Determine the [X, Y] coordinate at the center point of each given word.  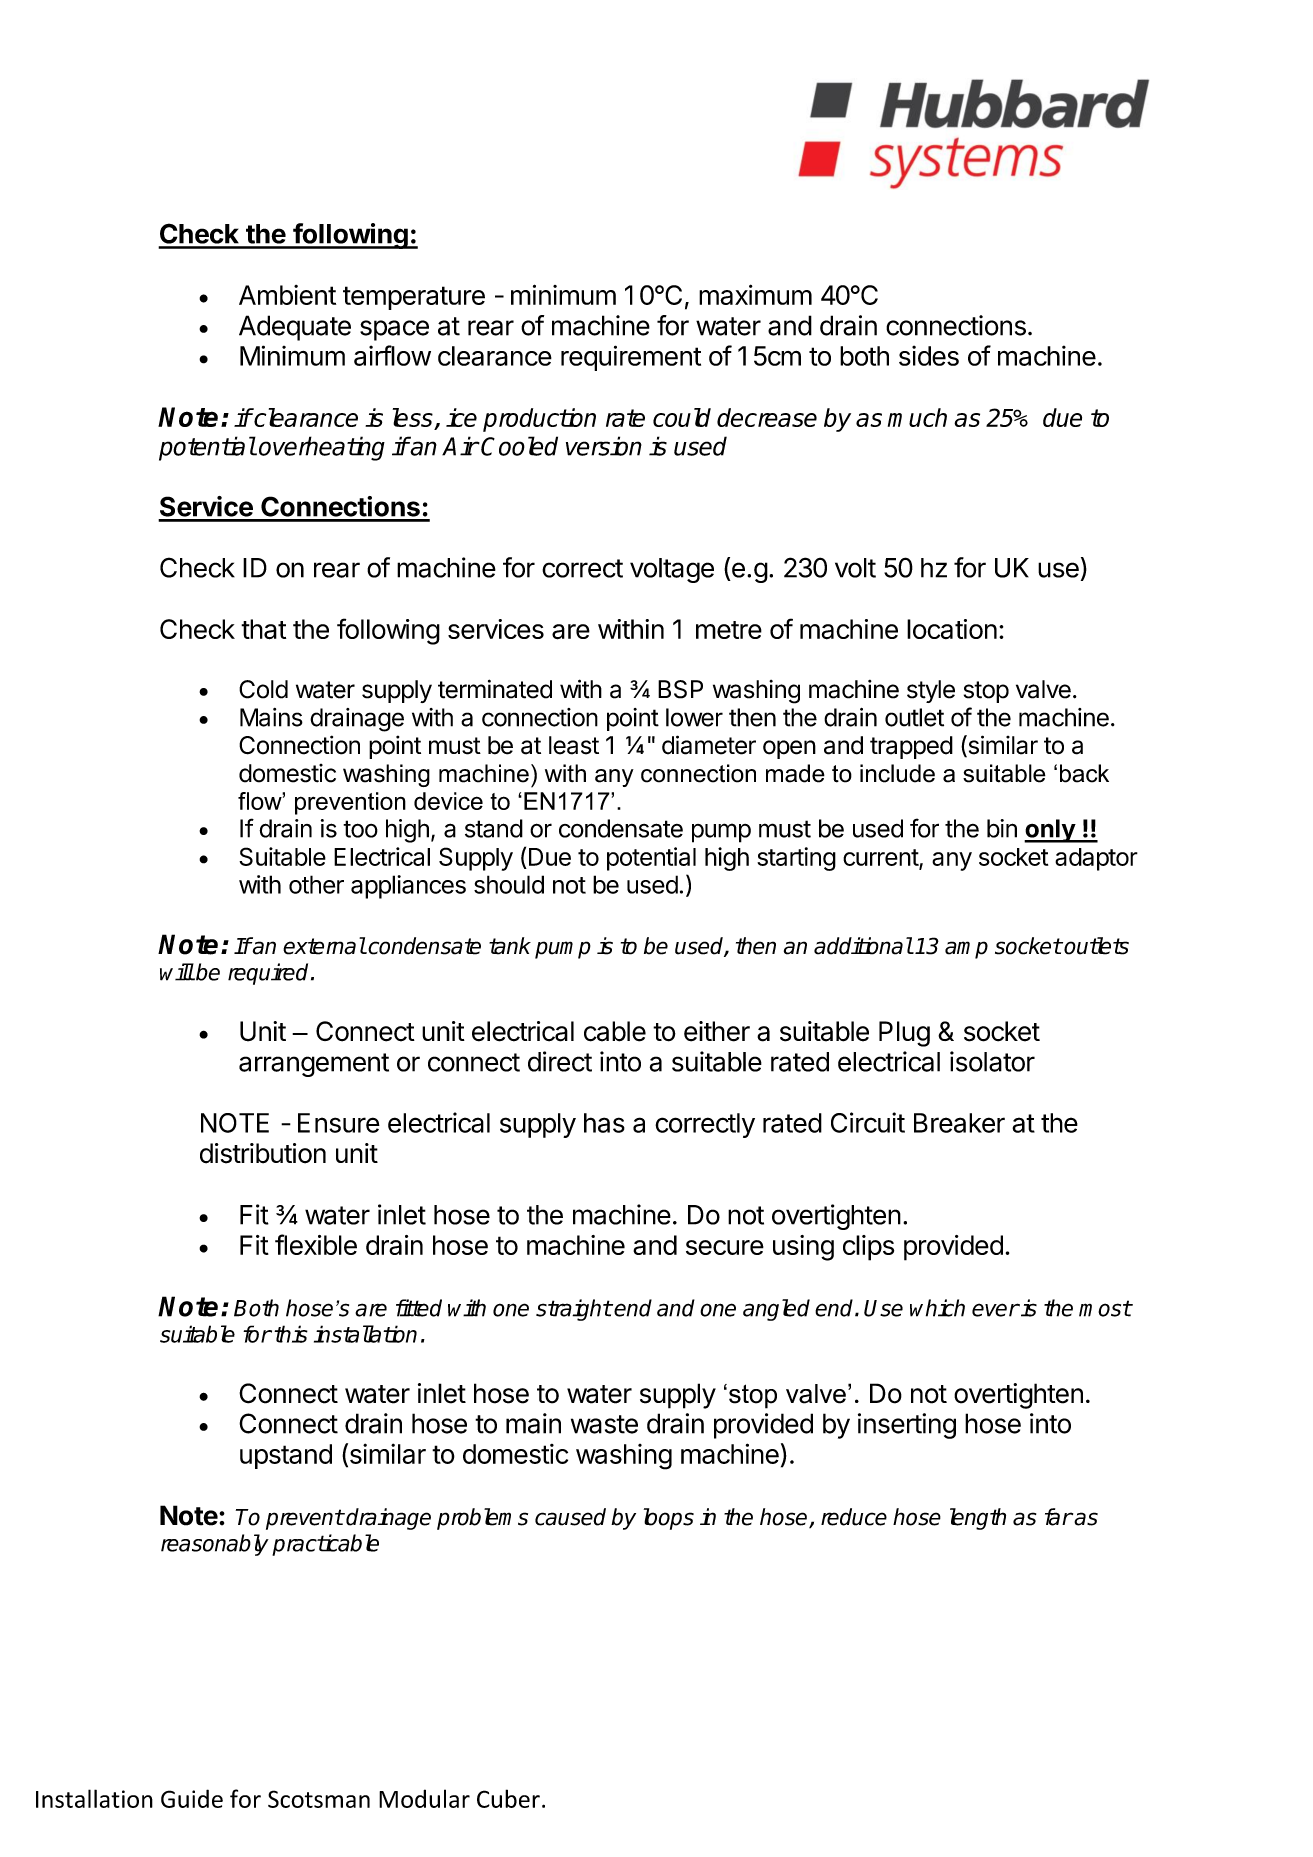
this [291, 1334]
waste [604, 1424]
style [931, 691]
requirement [631, 358]
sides [929, 355]
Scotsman [319, 1799]
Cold [263, 689]
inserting [907, 1426]
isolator [992, 1061]
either [717, 1031]
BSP [680, 689]
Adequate [295, 328]
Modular [424, 1798]
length [978, 1519]
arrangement [314, 1065]
